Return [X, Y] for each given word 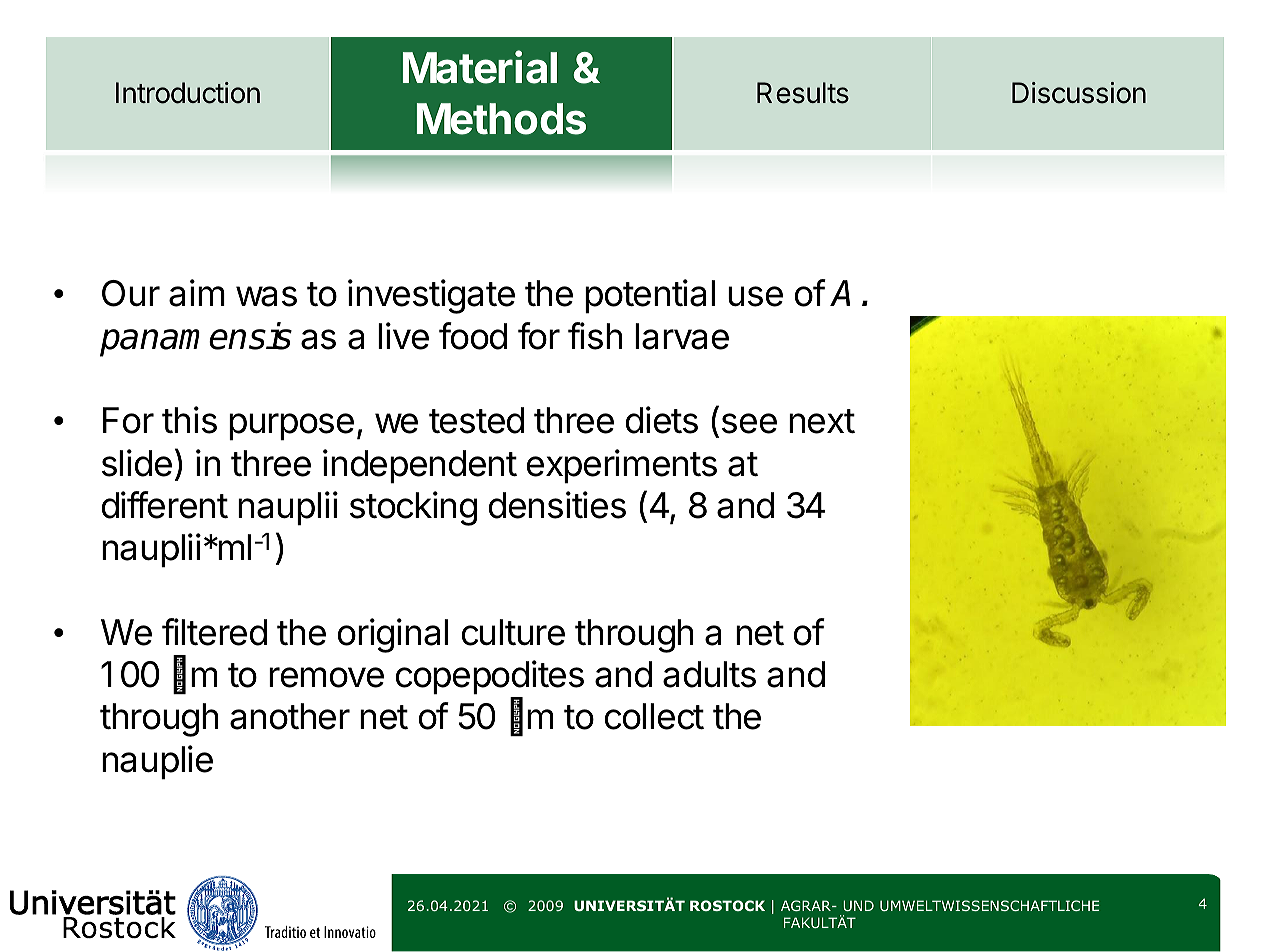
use [755, 296]
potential [650, 296]
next [822, 421]
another [290, 716]
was [266, 296]
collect [654, 716]
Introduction [188, 93]
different [165, 505]
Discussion [1079, 93]
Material [480, 67]
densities [557, 505]
